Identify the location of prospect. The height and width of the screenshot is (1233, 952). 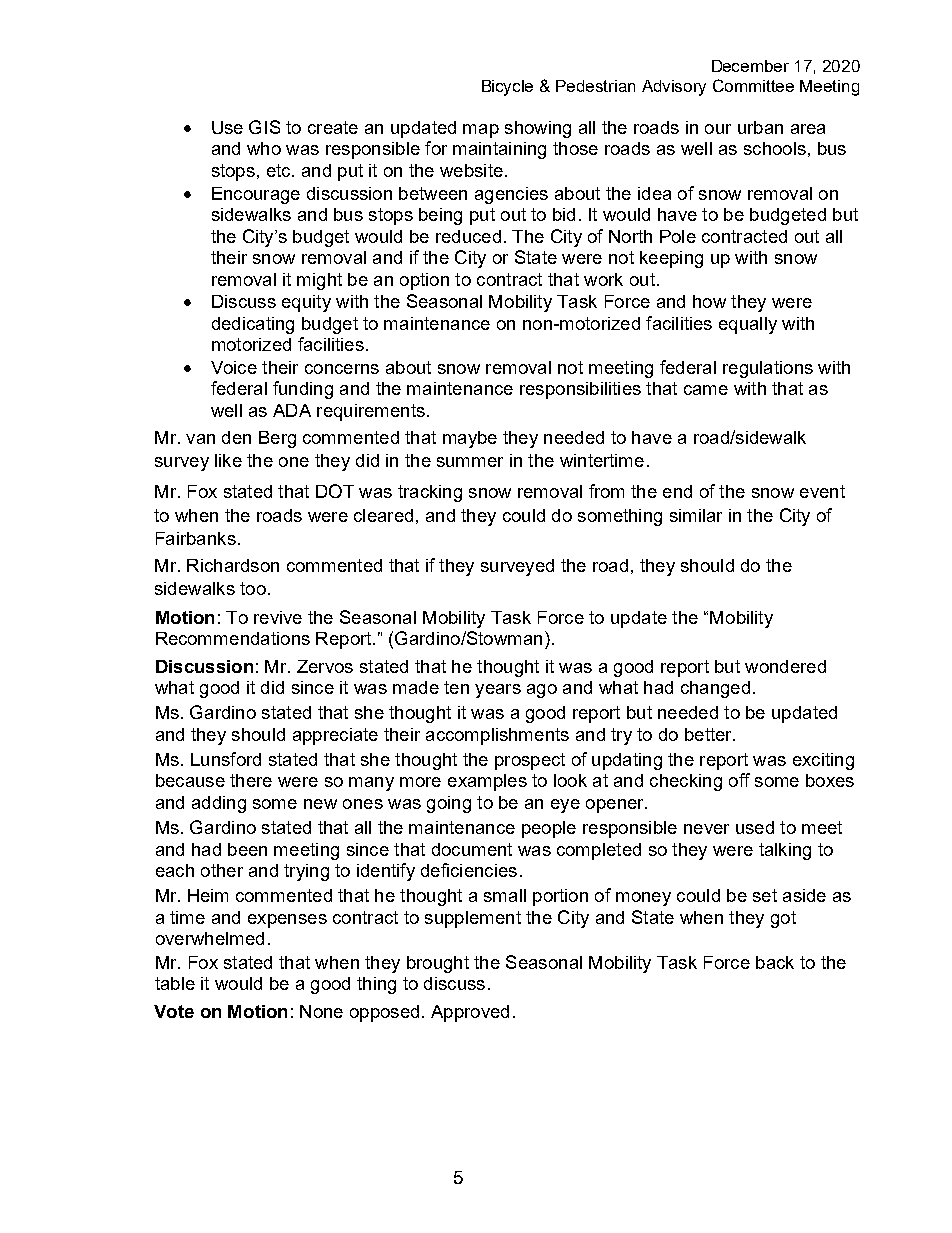
(530, 761).
